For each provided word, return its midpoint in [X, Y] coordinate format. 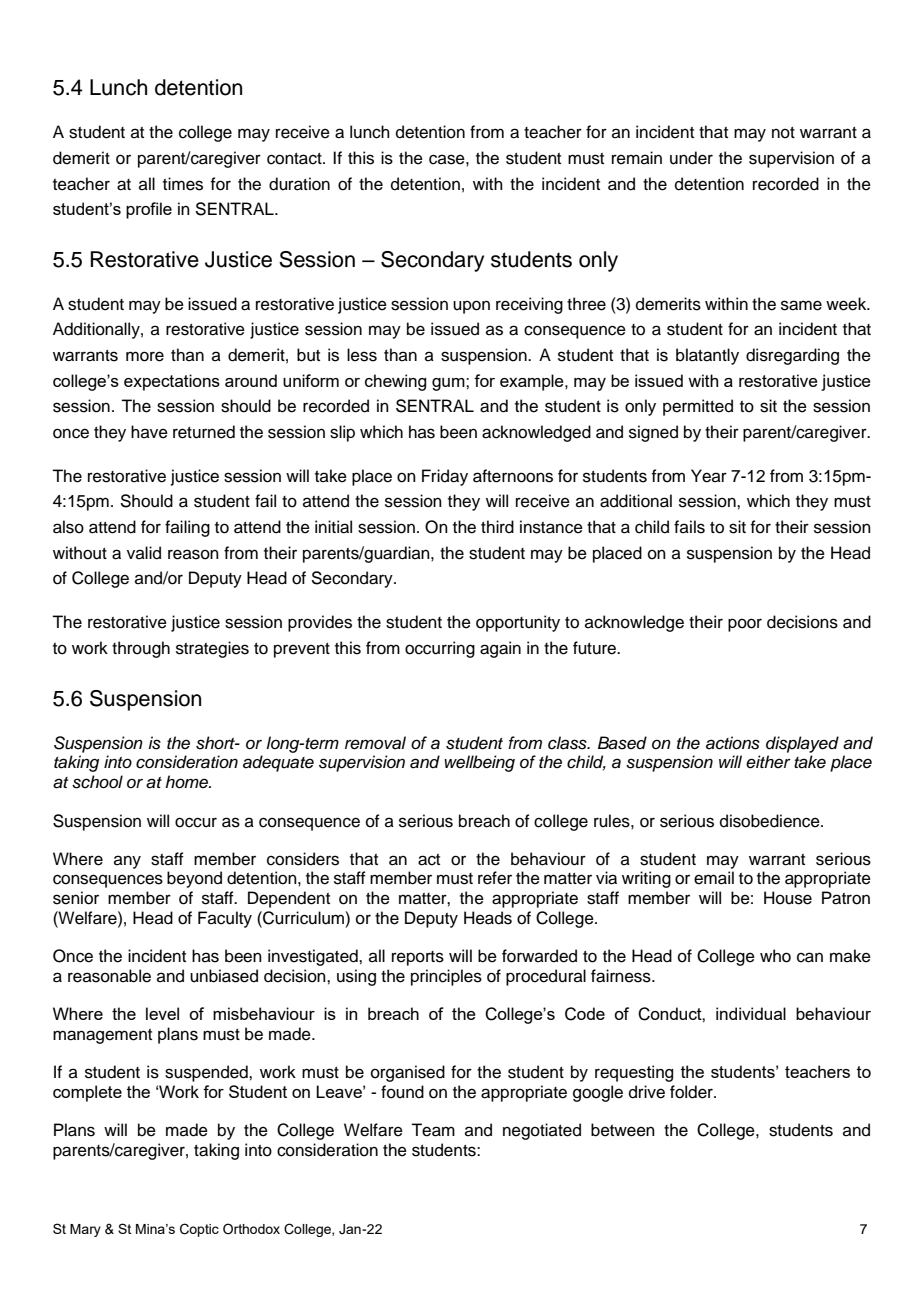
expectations [172, 382]
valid [144, 553]
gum [449, 384]
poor [745, 625]
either [768, 762]
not [783, 133]
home [188, 781]
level [162, 1013]
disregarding [792, 356]
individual [751, 1013]
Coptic [199, 1230]
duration [299, 184]
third [497, 527]
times [183, 184]
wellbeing [479, 763]
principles [446, 977]
